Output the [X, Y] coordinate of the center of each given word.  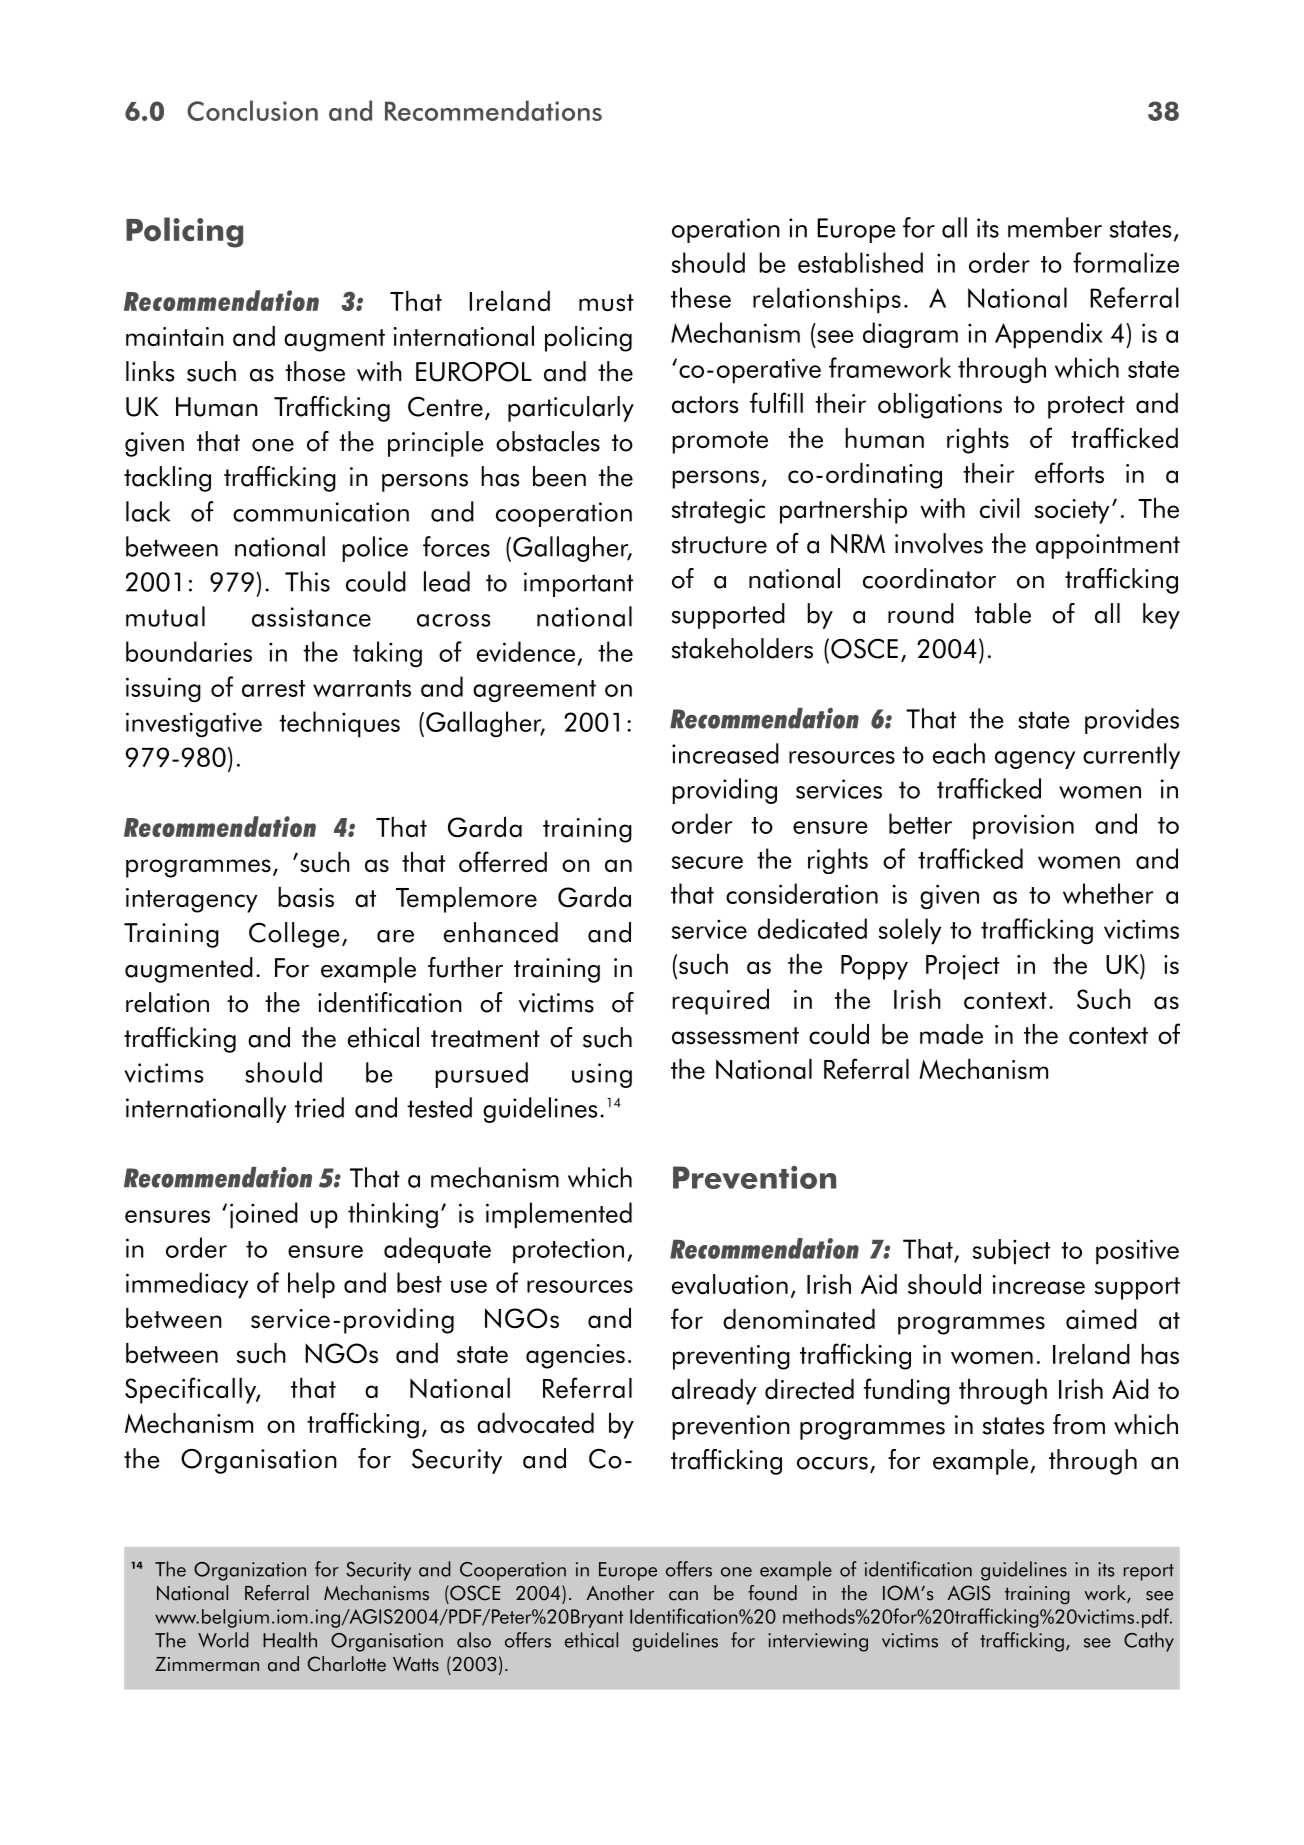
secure [707, 862]
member [1055, 227]
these [701, 297]
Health [290, 1640]
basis [306, 897]
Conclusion [252, 110]
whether [1108, 893]
